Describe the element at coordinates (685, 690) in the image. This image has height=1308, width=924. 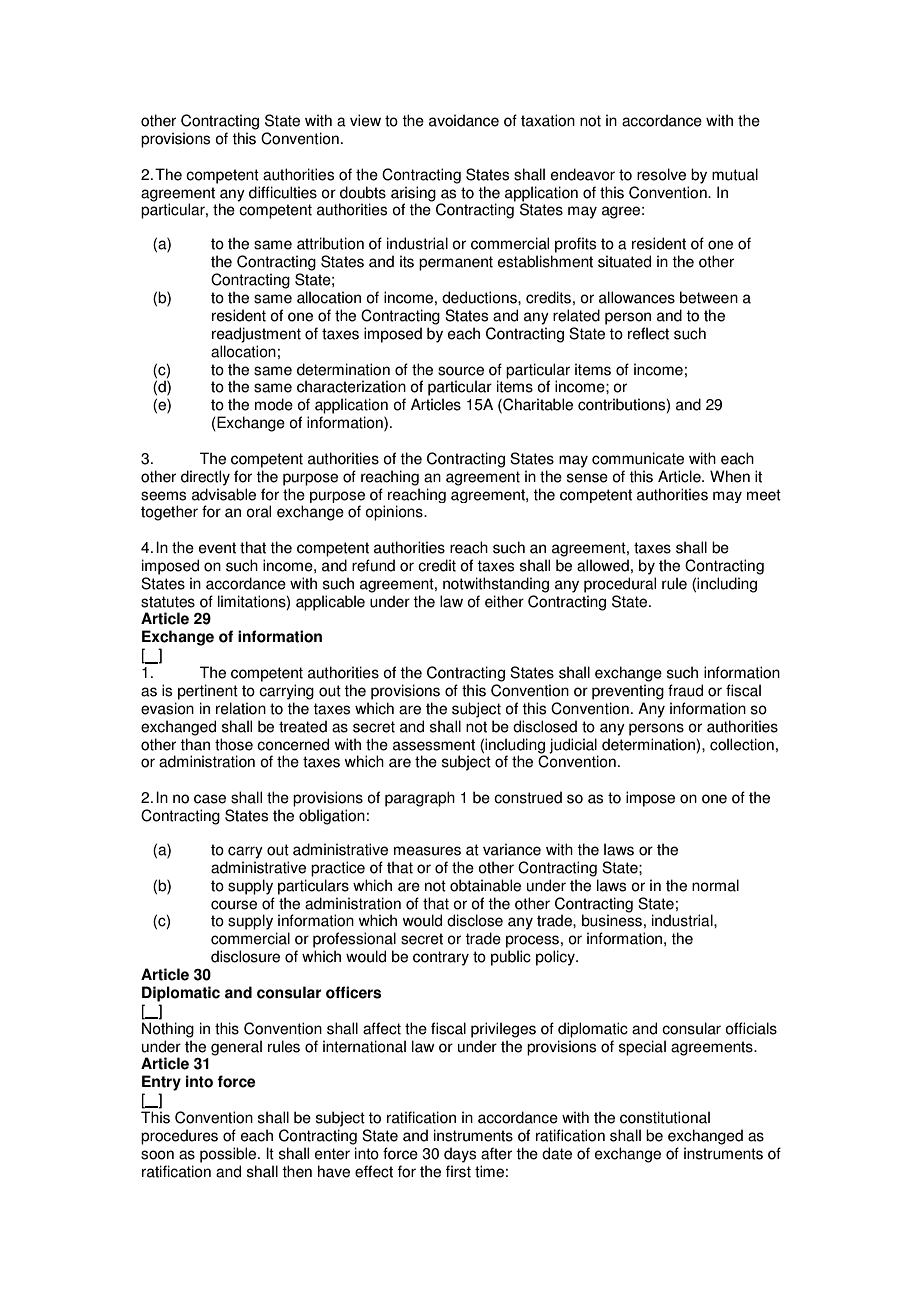
I see `fraud` at that location.
